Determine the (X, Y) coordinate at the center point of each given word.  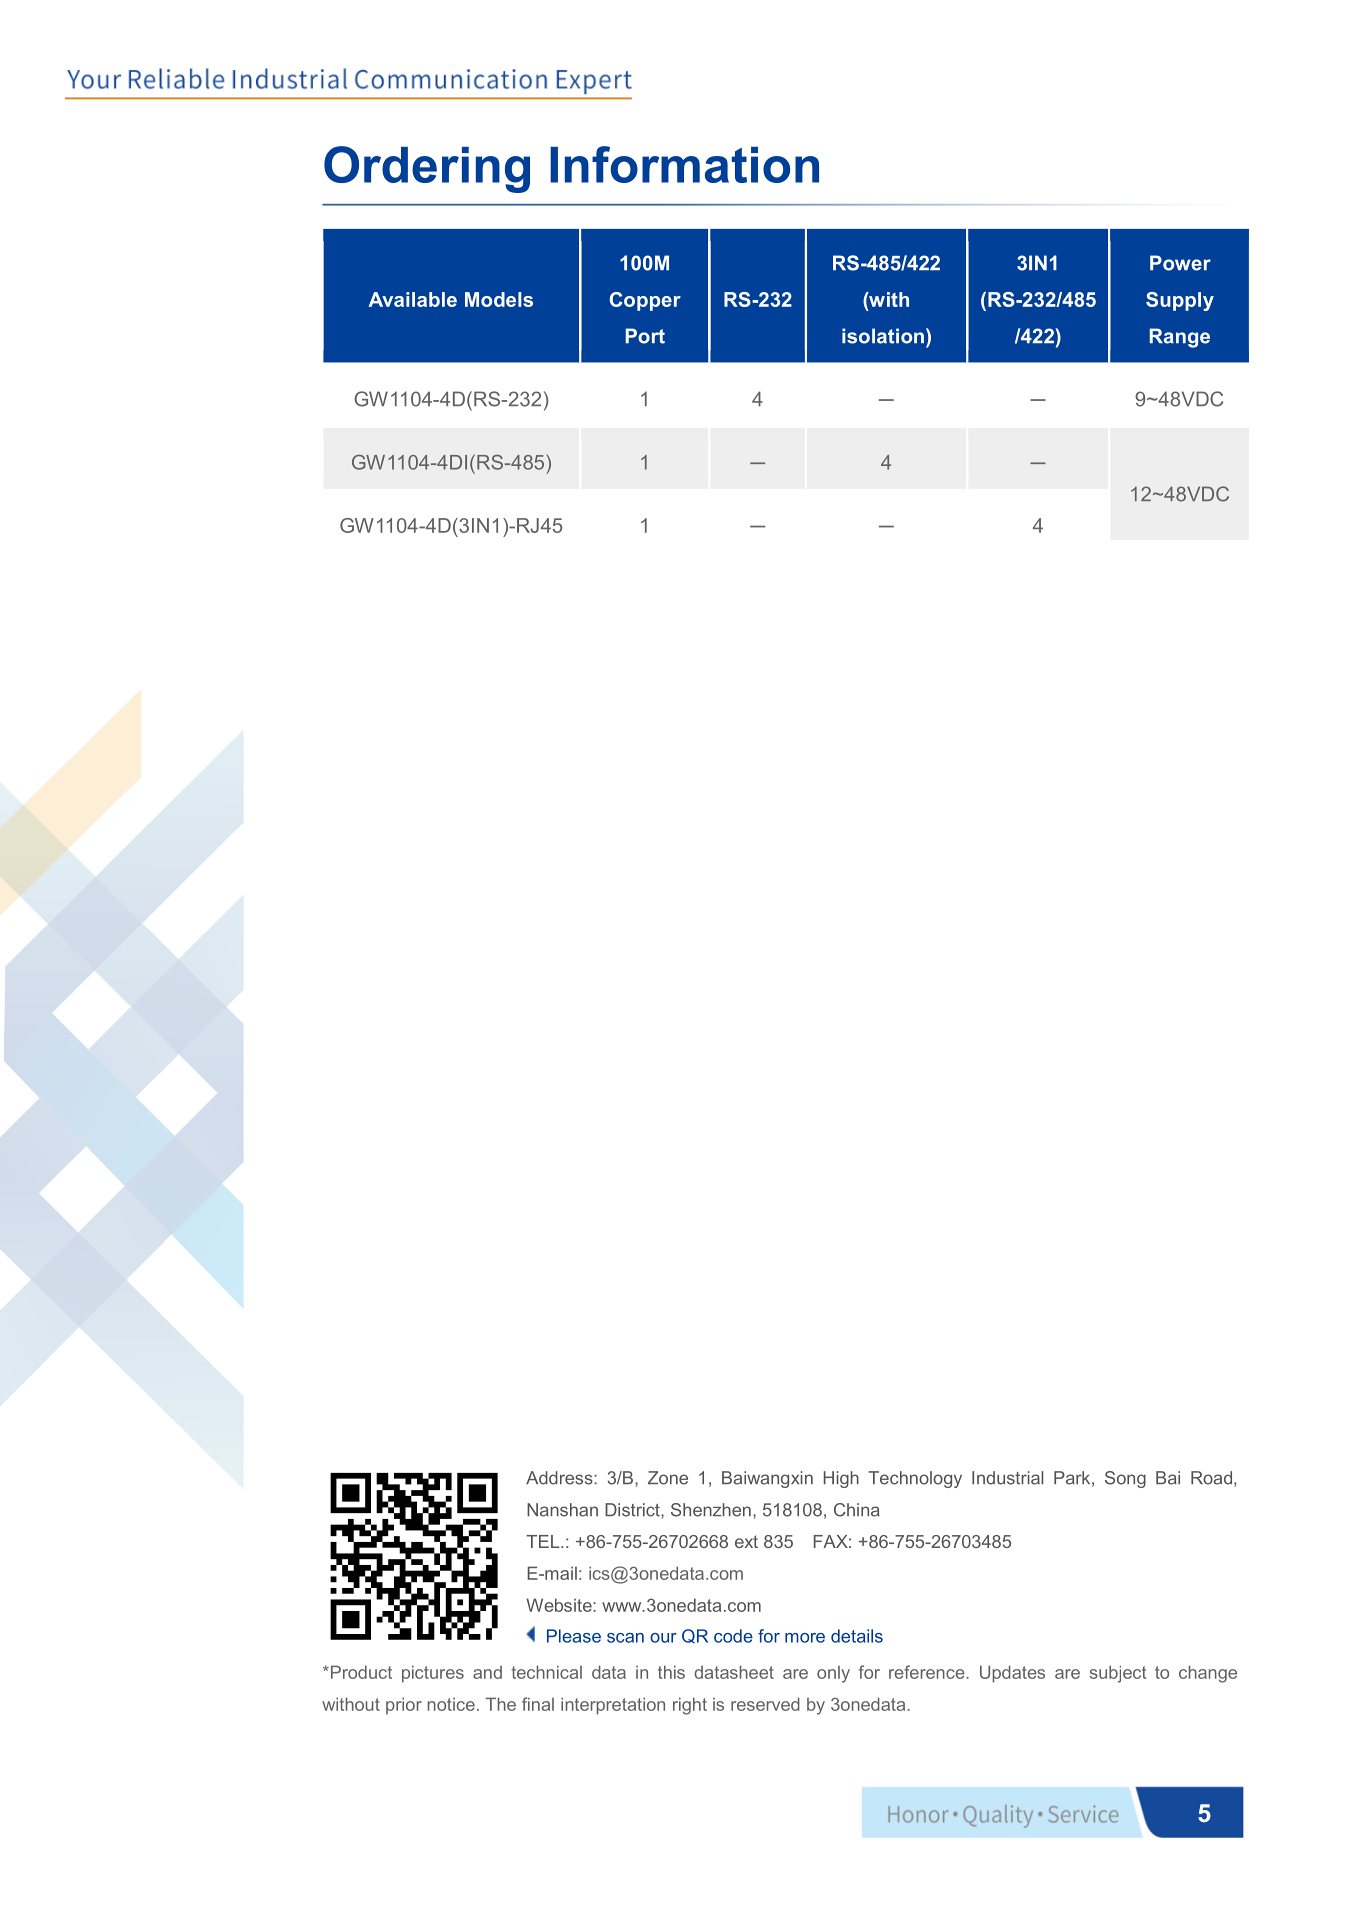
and (487, 1672)
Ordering (427, 169)
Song (1125, 1479)
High (841, 1479)
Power (1180, 263)
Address (560, 1478)
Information (684, 164)
